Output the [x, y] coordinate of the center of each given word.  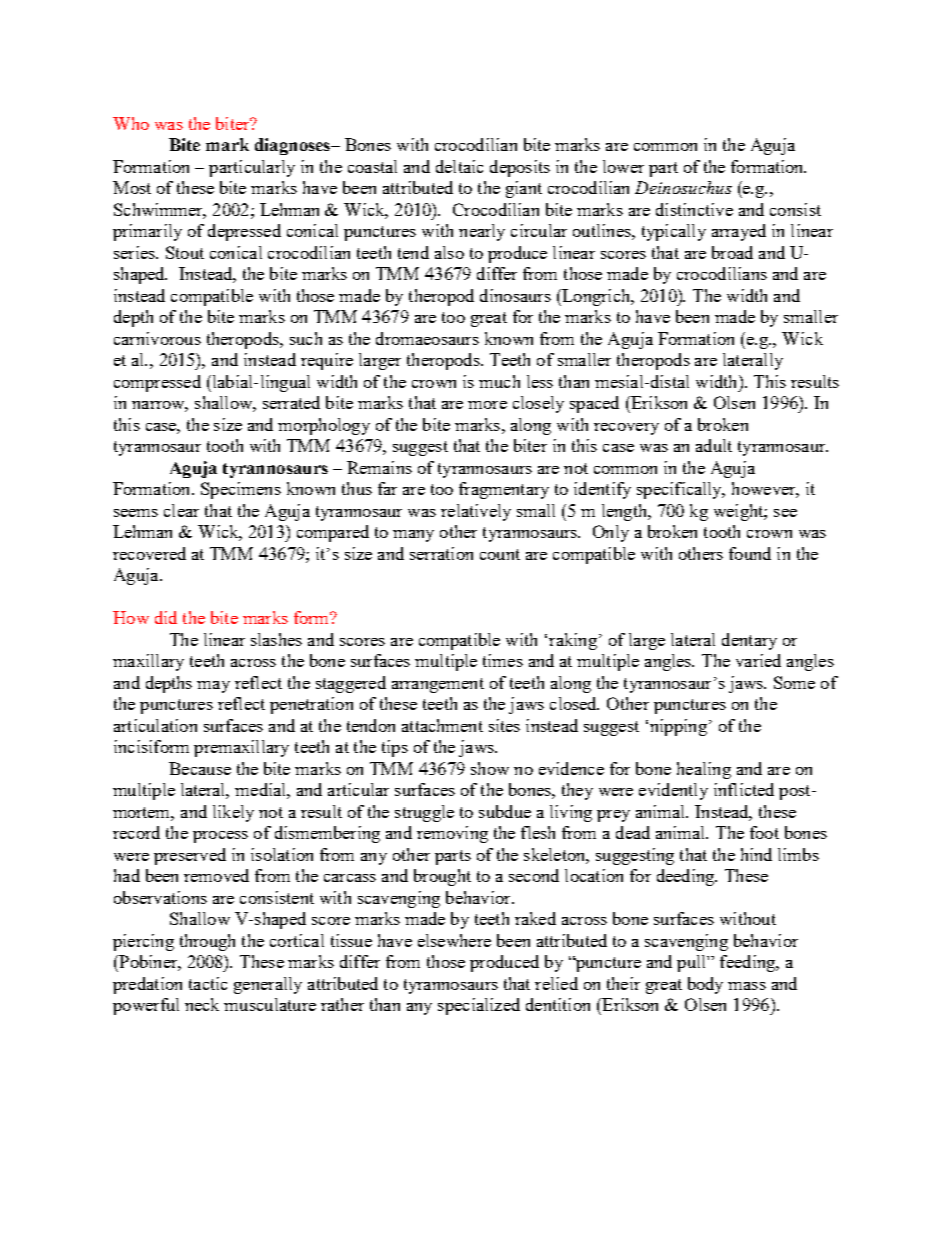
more [487, 405]
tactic [208, 983]
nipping [678, 727]
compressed [157, 383]
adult [714, 445]
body [705, 985]
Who [131, 123]
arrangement [438, 685]
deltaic [459, 166]
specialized [479, 1006]
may [213, 687]
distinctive [694, 209]
